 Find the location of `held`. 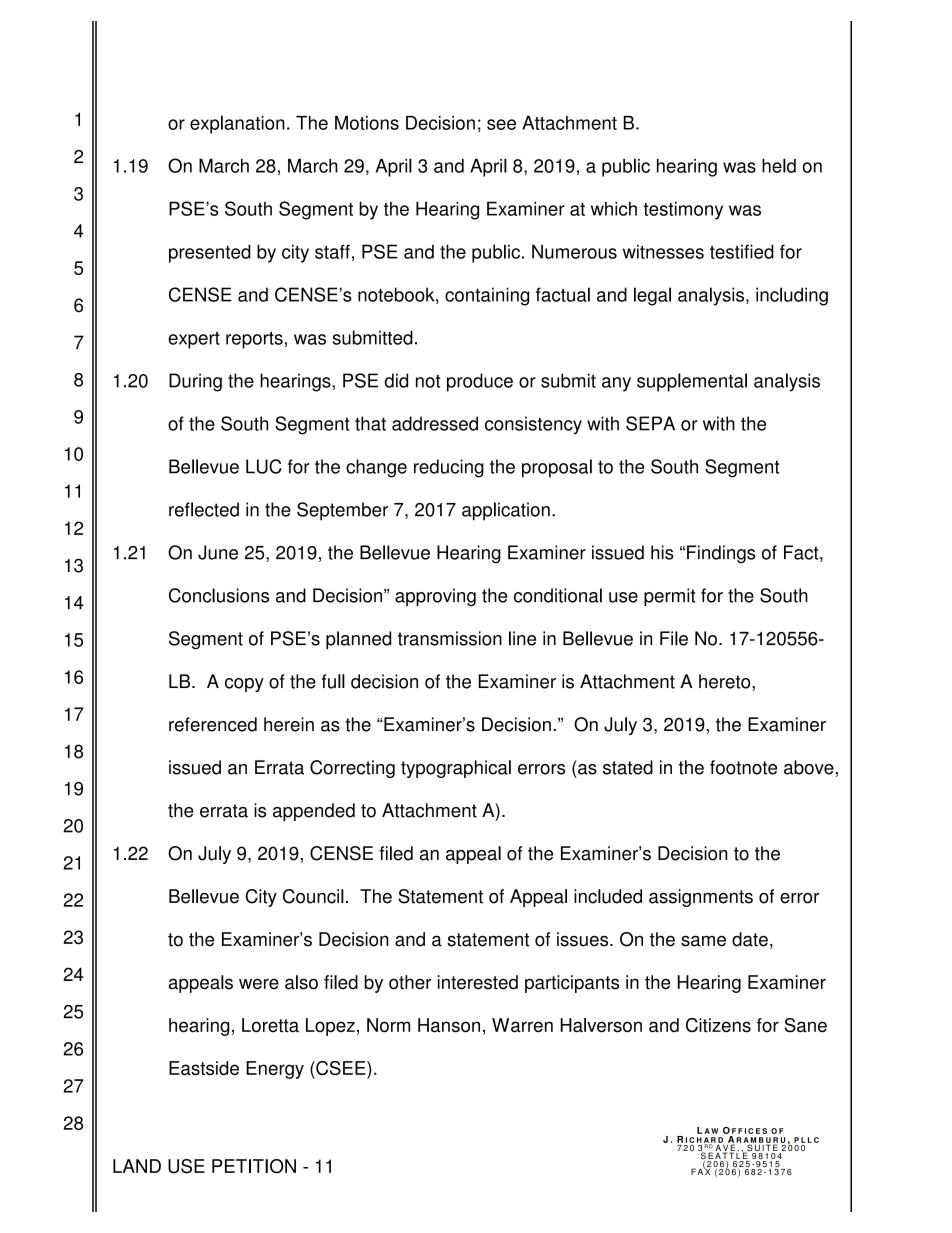

held is located at coordinates (779, 165).
